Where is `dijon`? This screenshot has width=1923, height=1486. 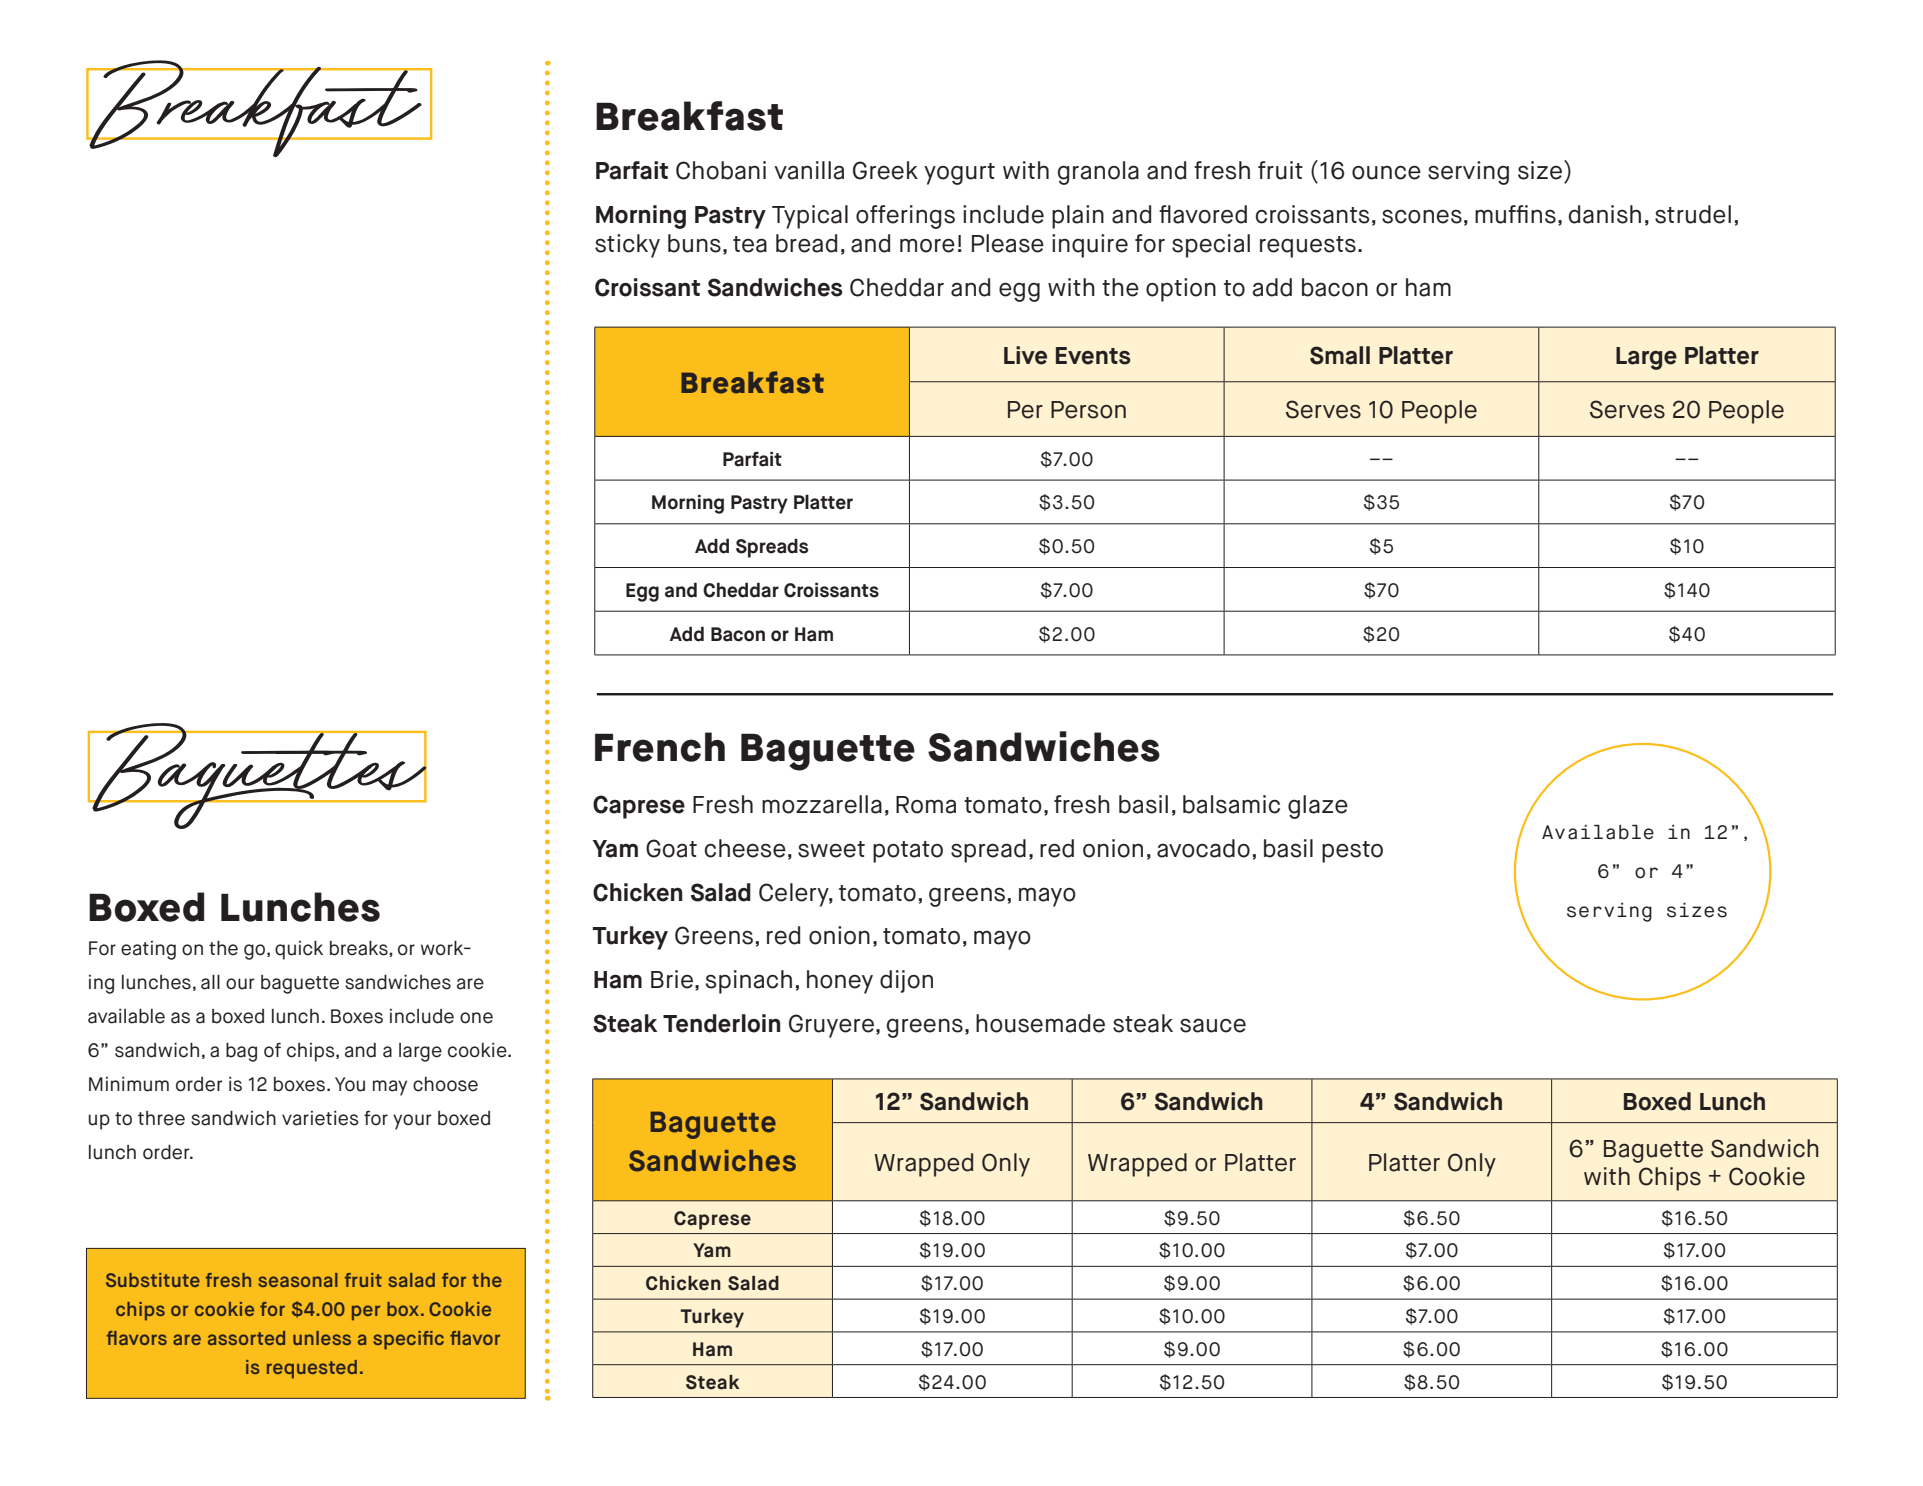
dijon is located at coordinates (906, 981).
